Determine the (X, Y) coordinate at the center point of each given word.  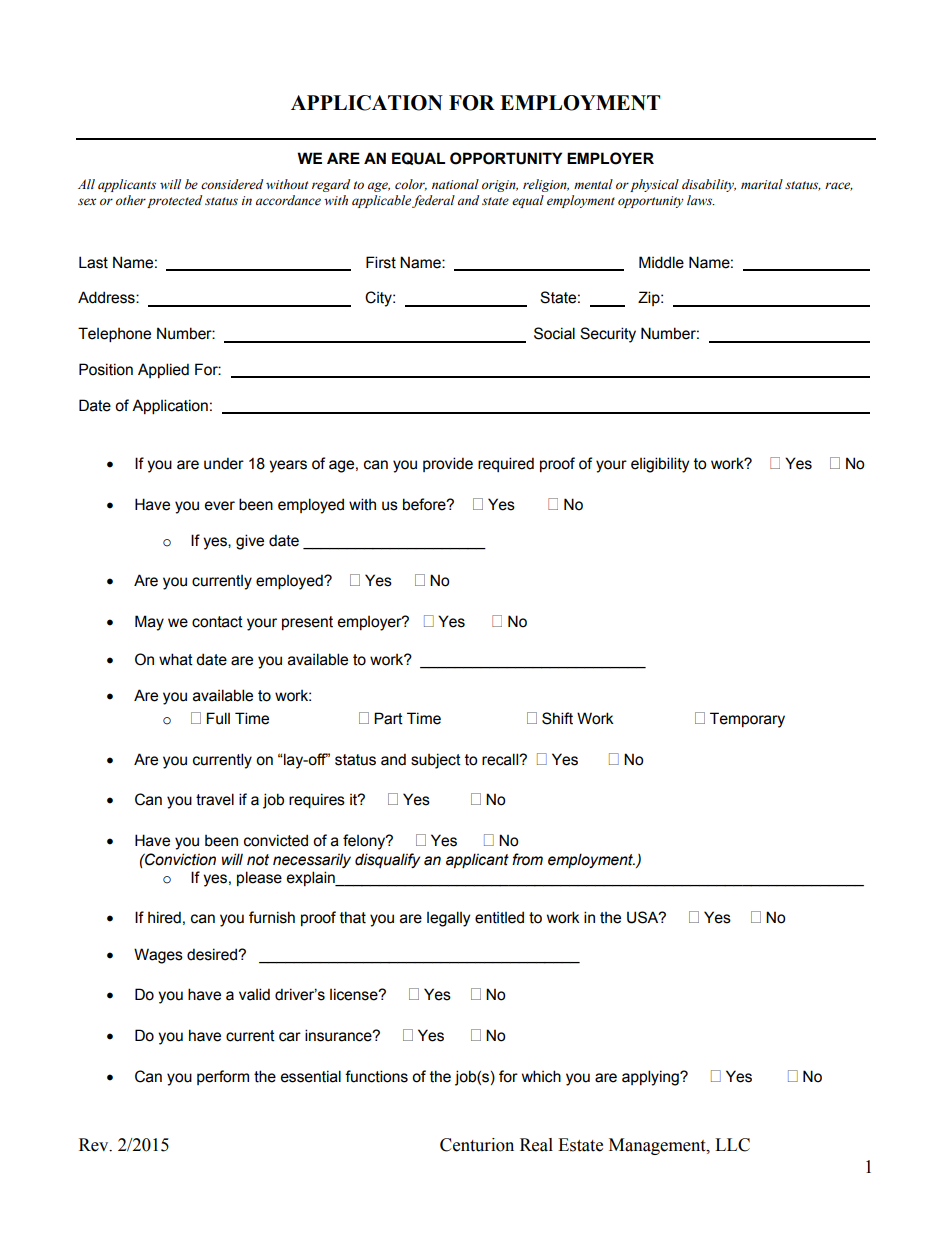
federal (433, 201)
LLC (732, 1145)
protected (174, 201)
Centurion (477, 1145)
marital (762, 184)
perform (223, 1077)
